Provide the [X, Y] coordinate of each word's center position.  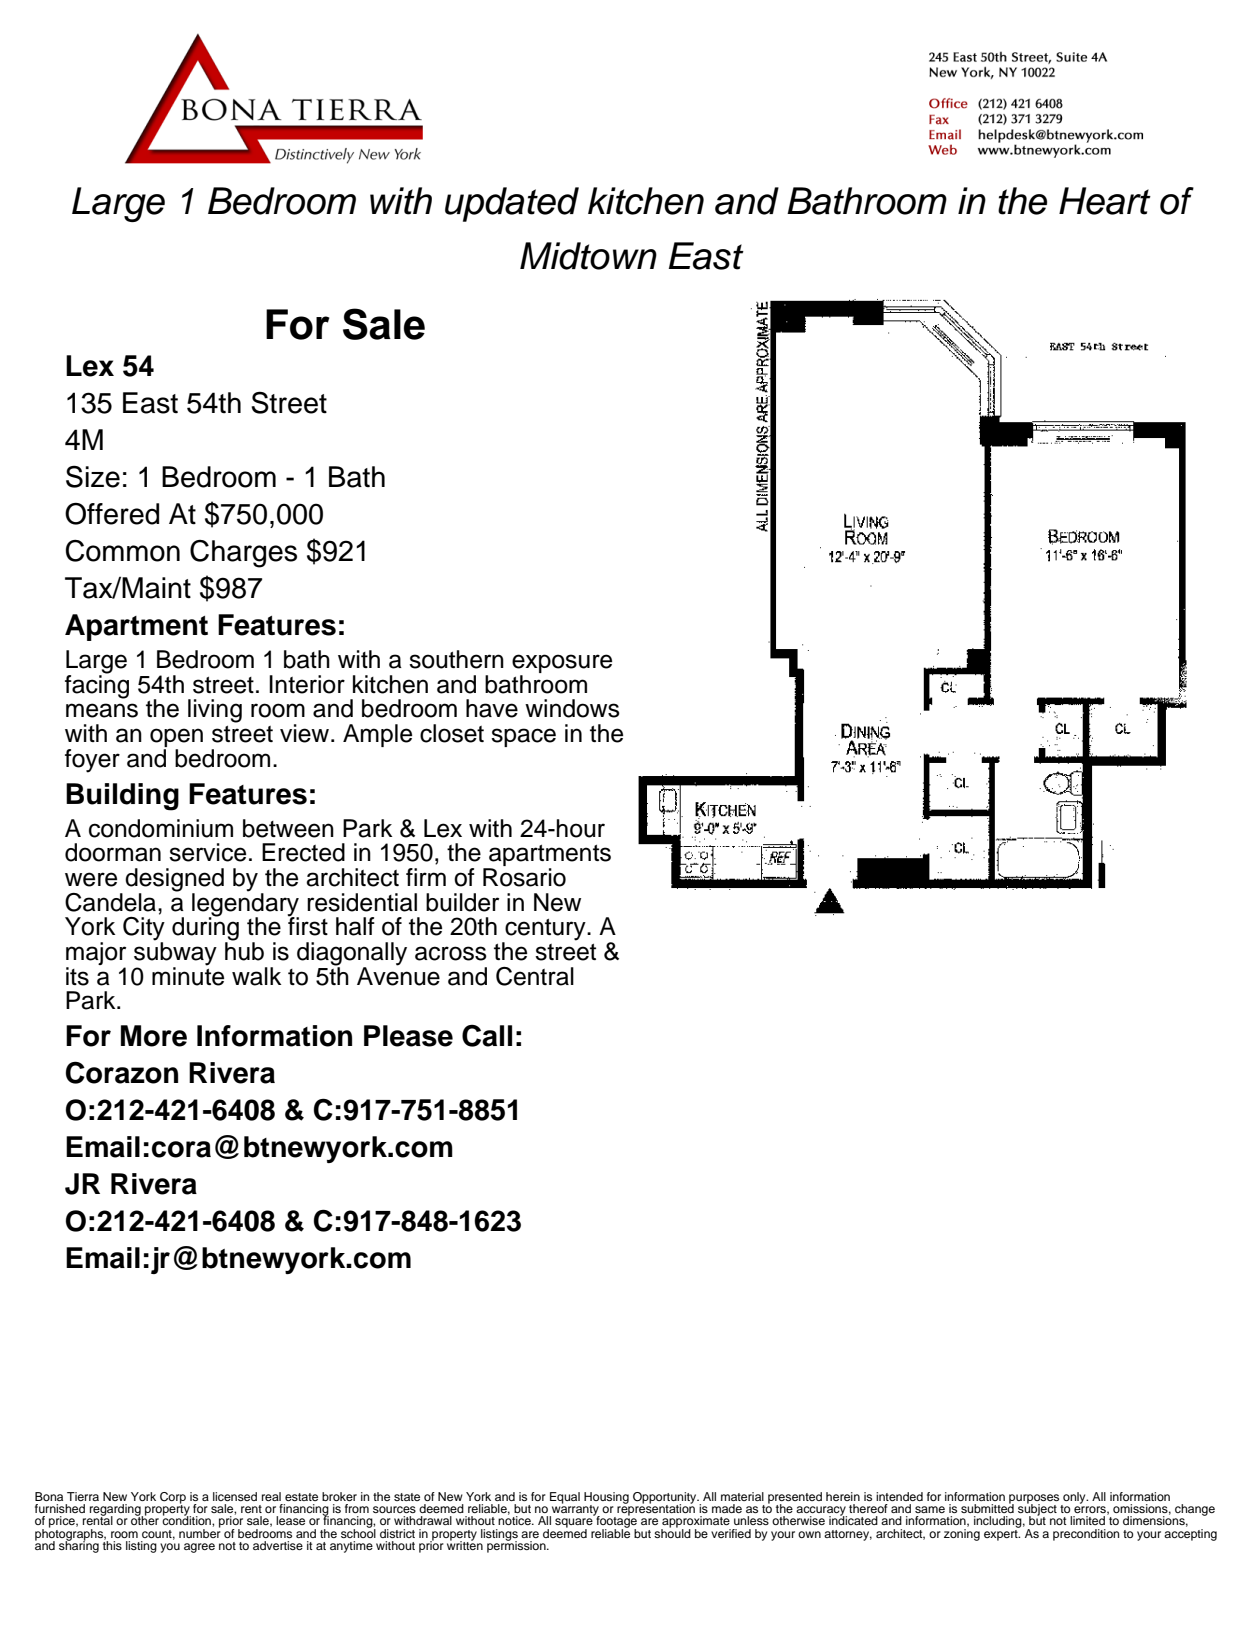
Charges [243, 554]
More [154, 1036]
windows [572, 708]
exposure [562, 665]
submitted [987, 1507]
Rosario [524, 877]
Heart [1105, 201]
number [200, 1532]
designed [174, 881]
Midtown [588, 256]
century [545, 931]
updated [512, 204]
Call [487, 1035]
